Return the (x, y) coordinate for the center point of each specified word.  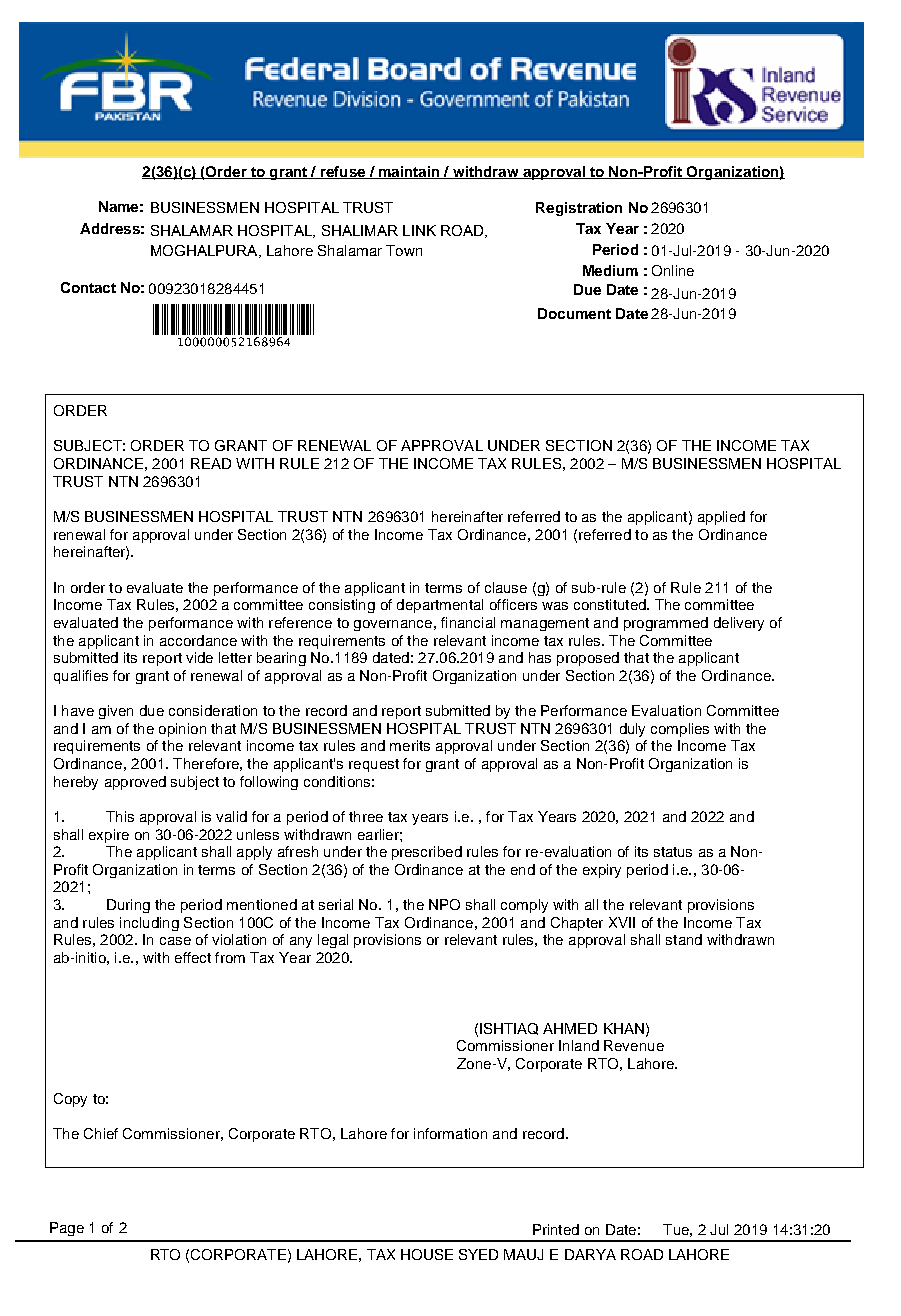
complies (680, 730)
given (116, 712)
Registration (579, 209)
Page (67, 1229)
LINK (419, 230)
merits (410, 745)
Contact (88, 287)
